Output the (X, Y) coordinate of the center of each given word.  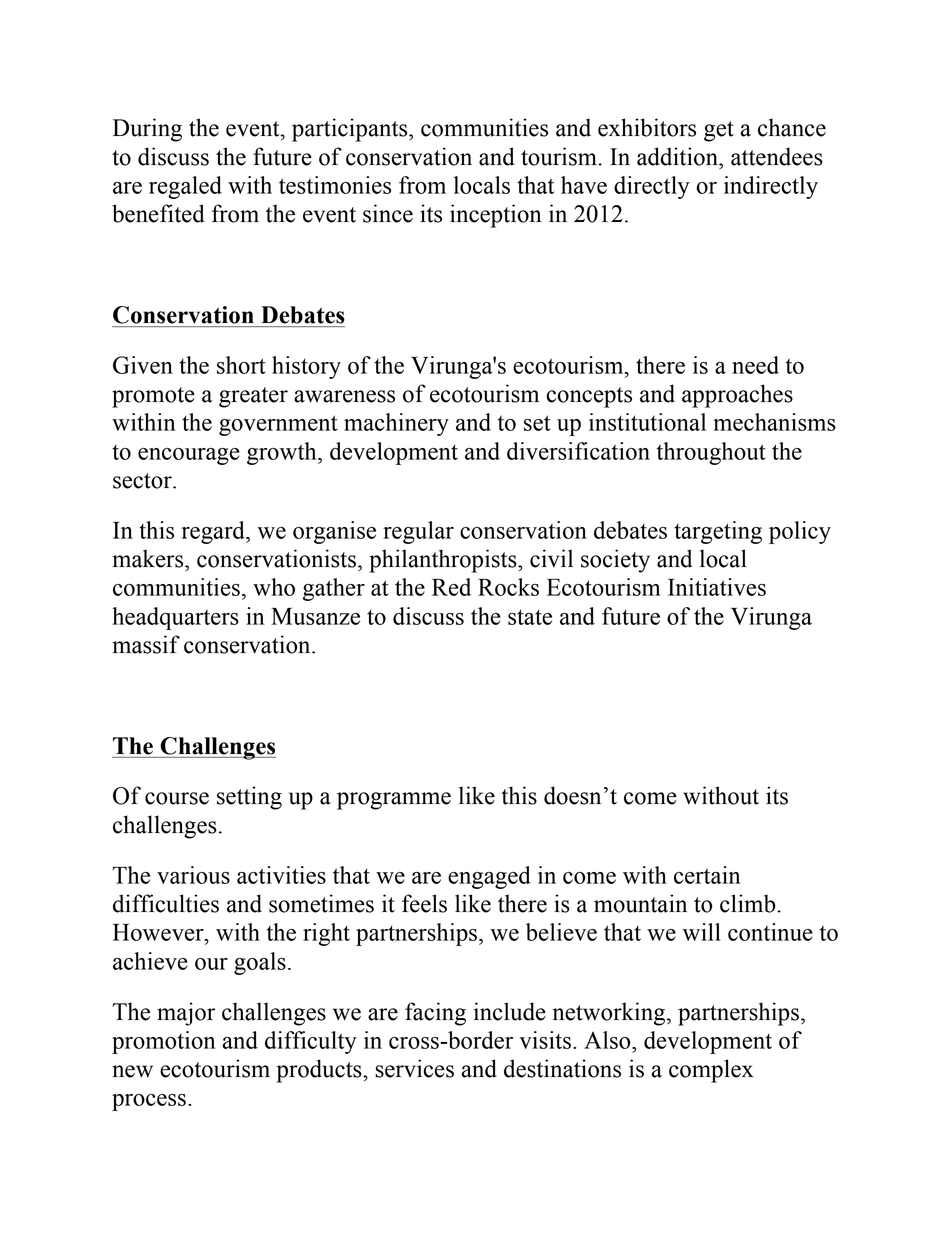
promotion (164, 1042)
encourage (189, 456)
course (177, 798)
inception (496, 216)
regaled (185, 187)
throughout (711, 453)
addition (678, 156)
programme (394, 801)
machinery (396, 424)
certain (707, 875)
